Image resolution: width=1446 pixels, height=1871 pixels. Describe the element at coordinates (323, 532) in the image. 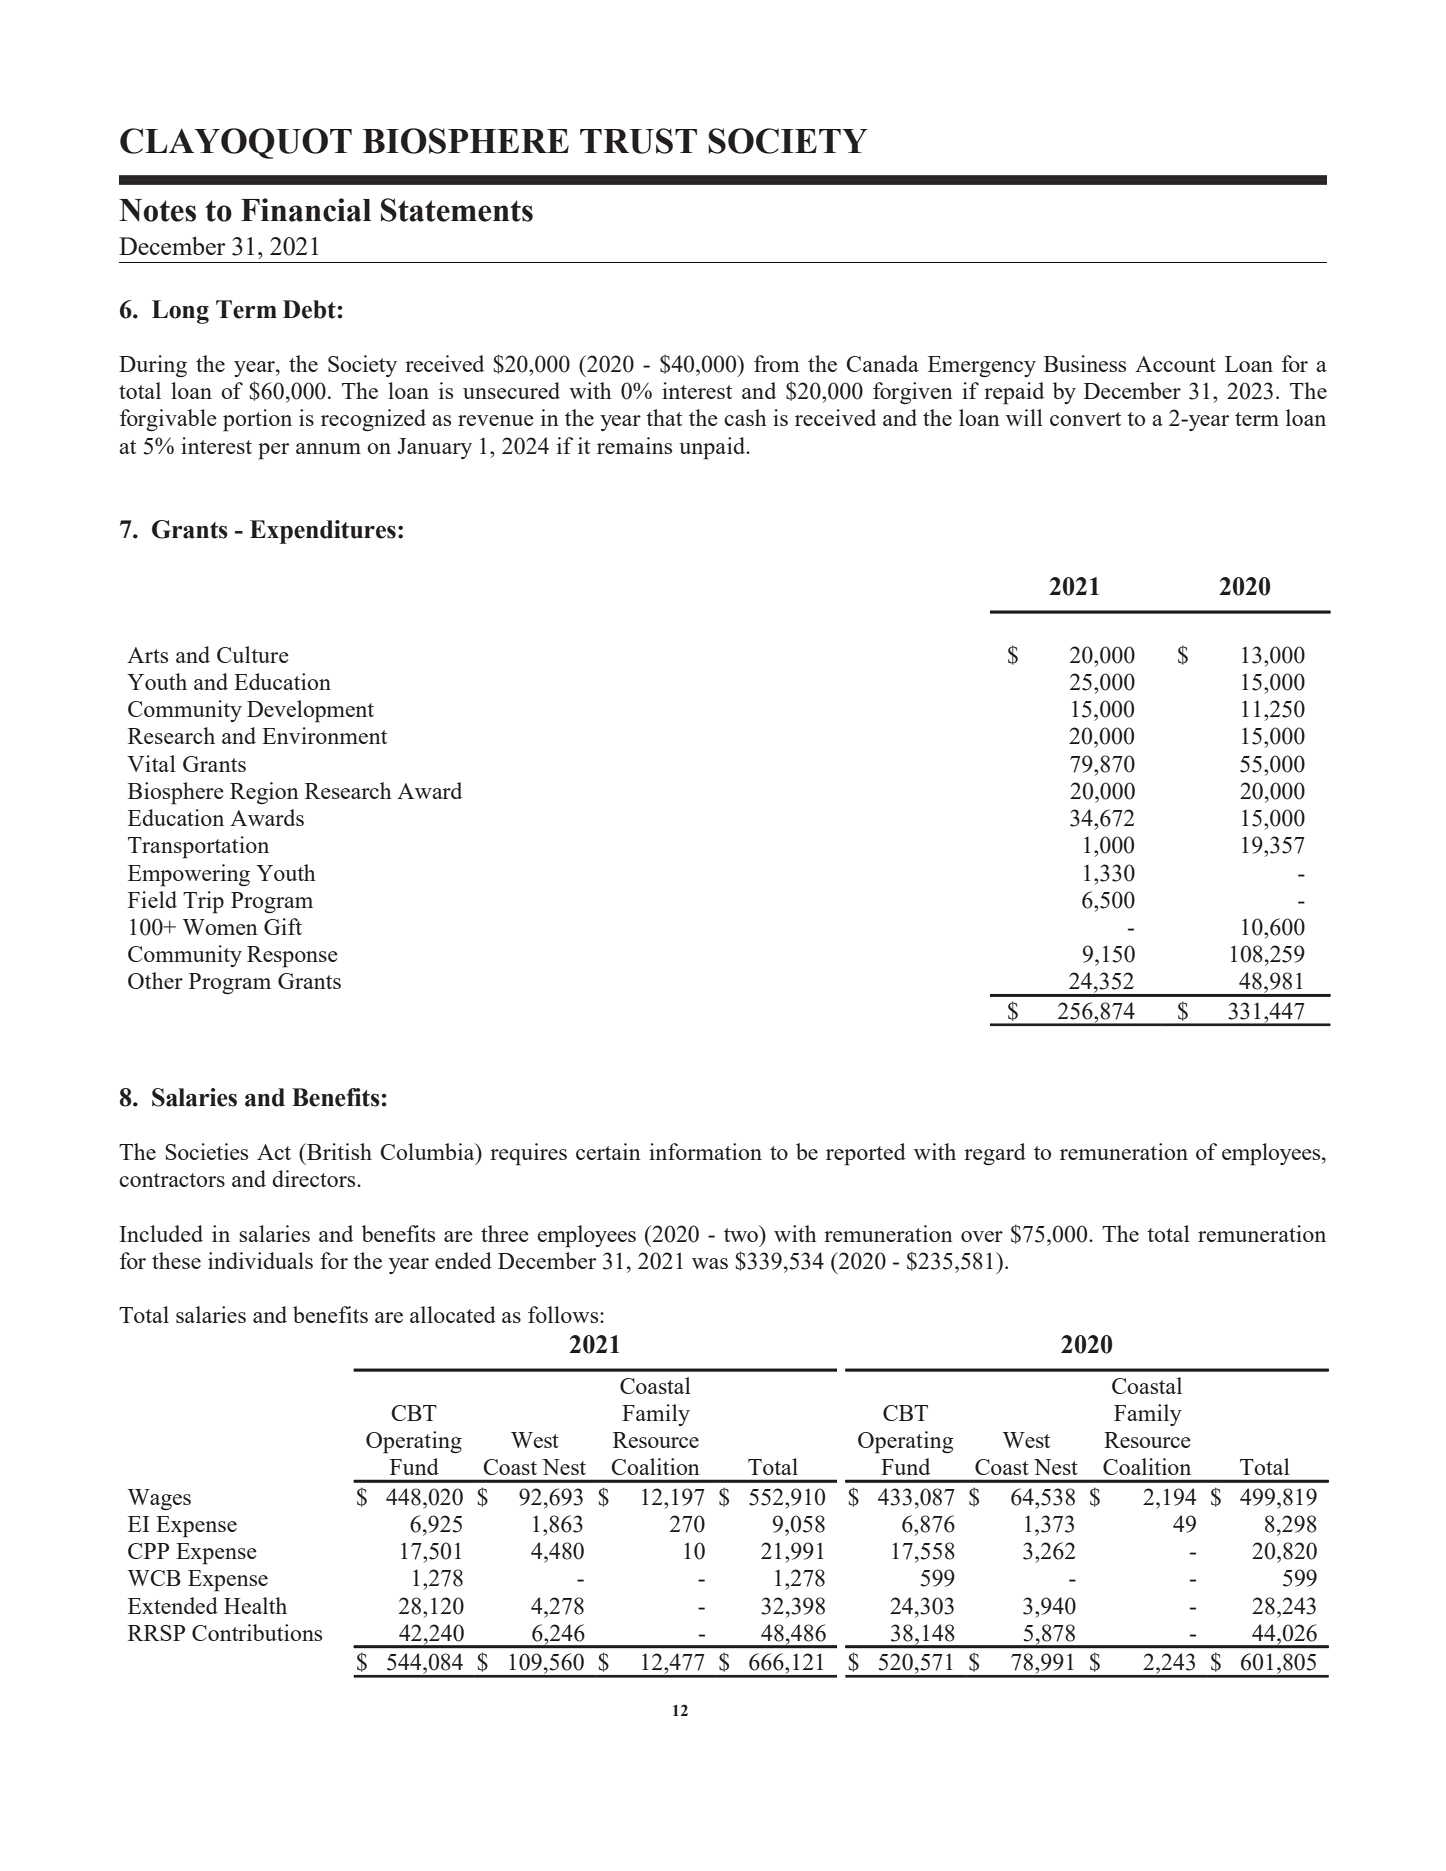

I see `Expenditures` at that location.
